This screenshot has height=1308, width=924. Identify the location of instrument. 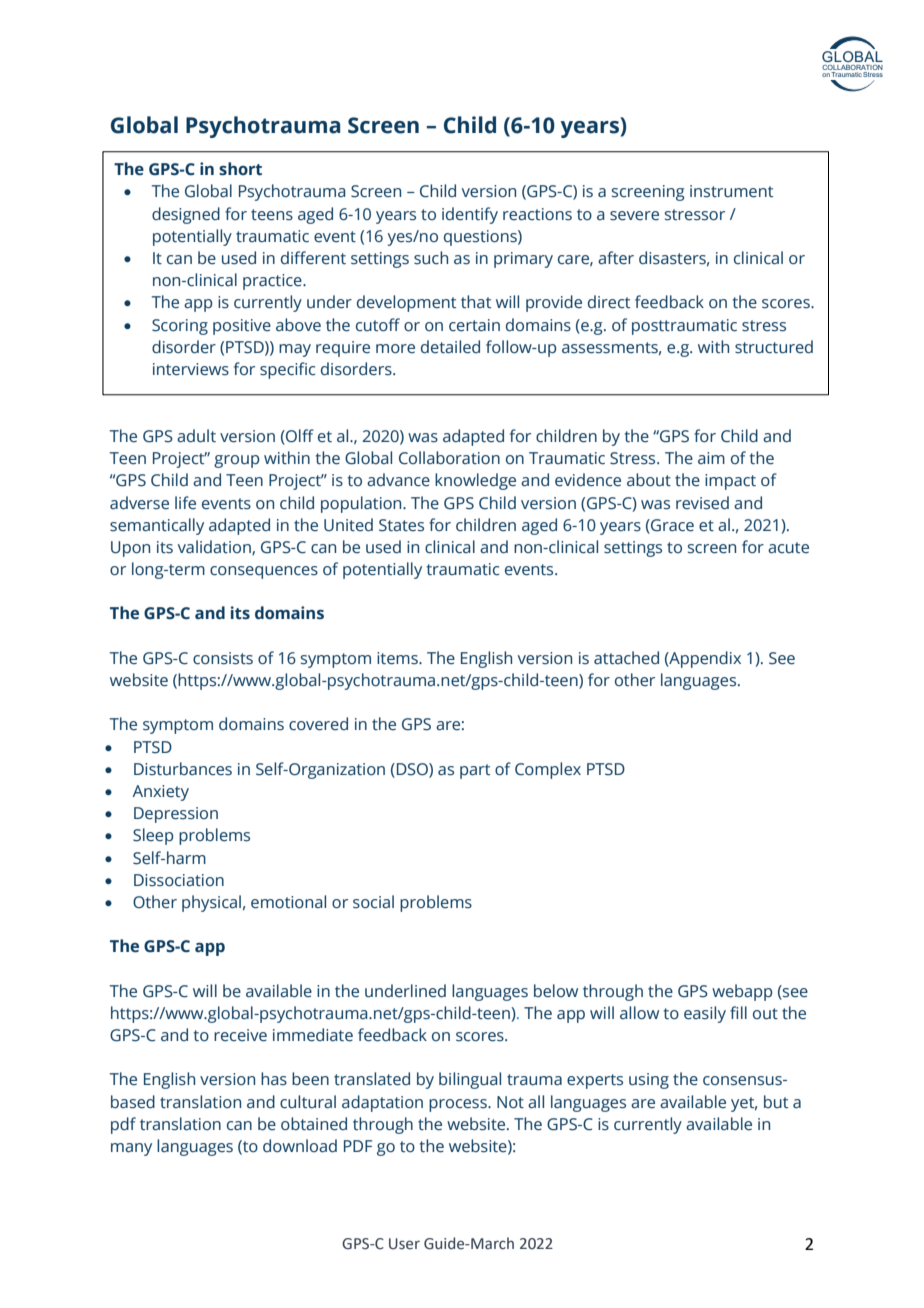
(731, 191).
